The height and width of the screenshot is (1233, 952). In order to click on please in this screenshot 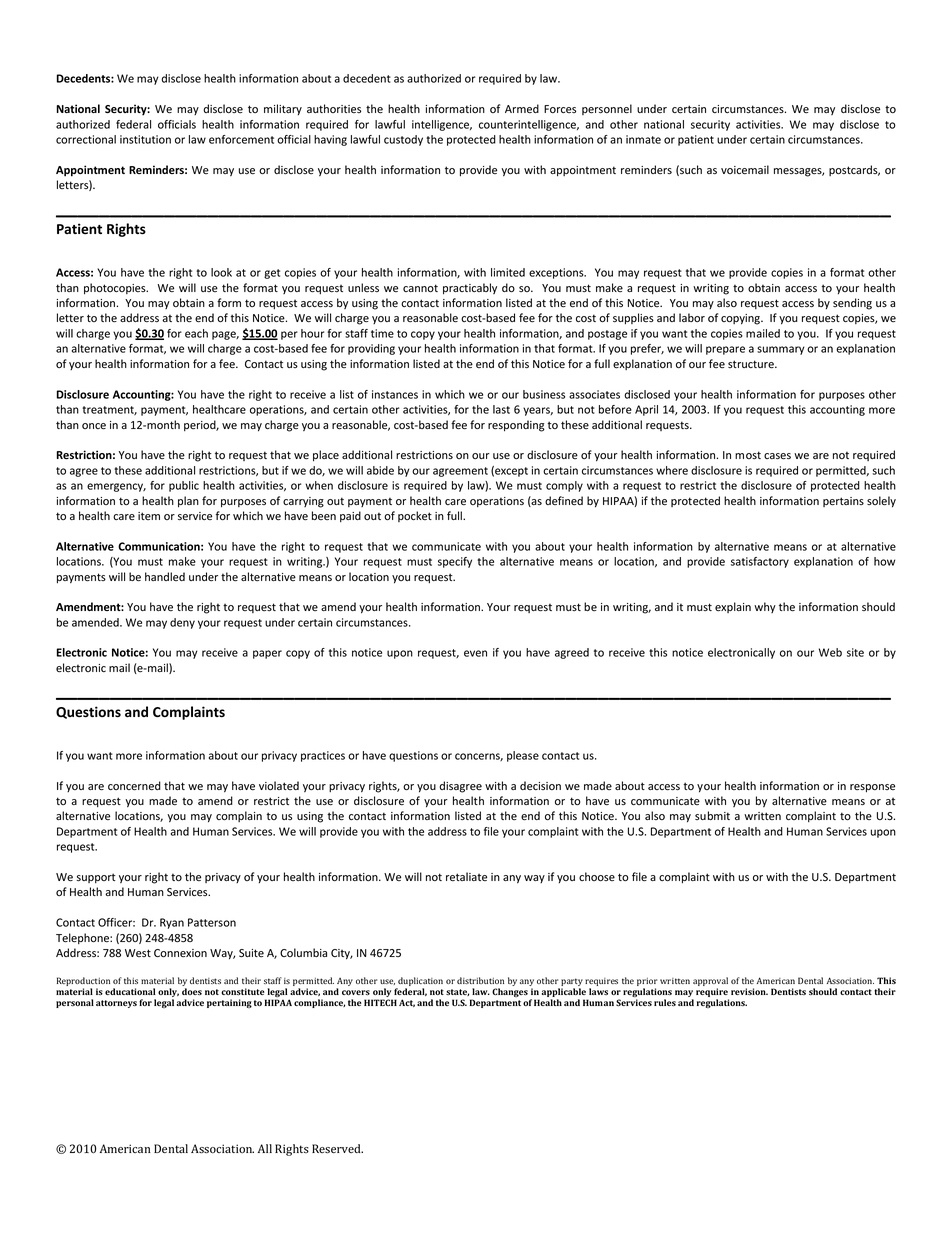, I will do `click(523, 756)`.
